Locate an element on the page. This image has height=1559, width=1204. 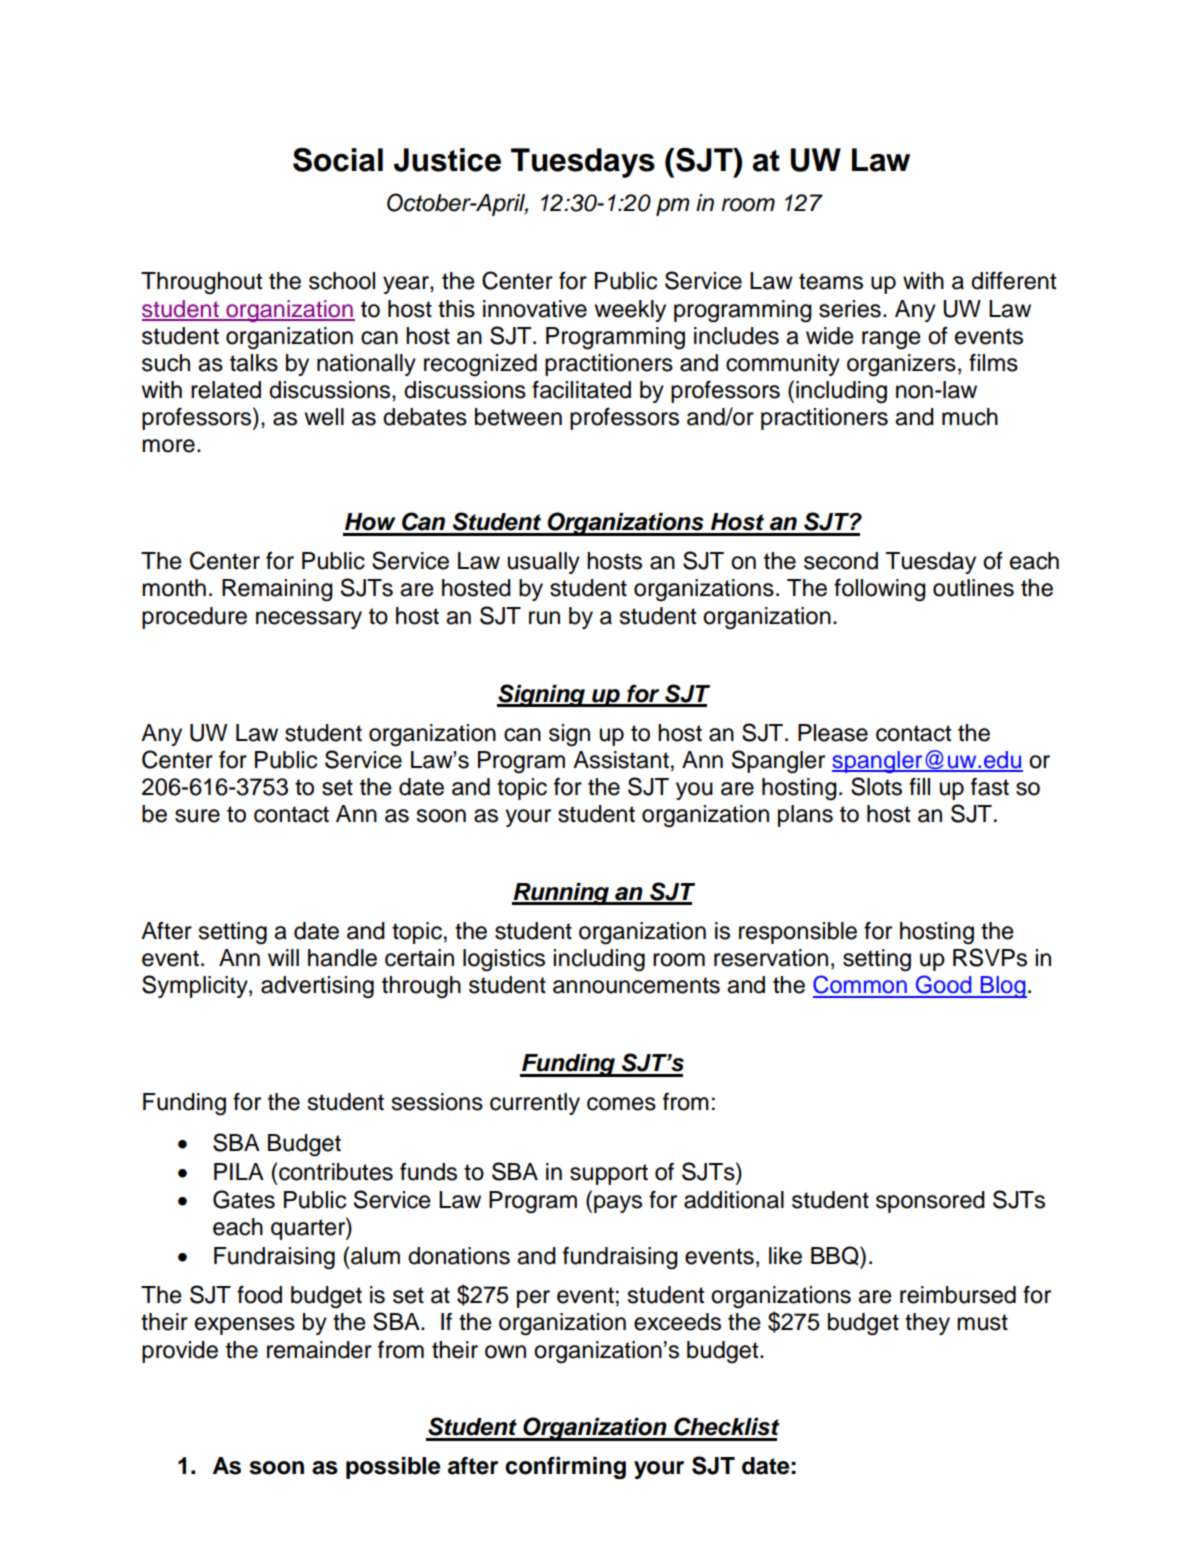
they is located at coordinates (927, 1324).
